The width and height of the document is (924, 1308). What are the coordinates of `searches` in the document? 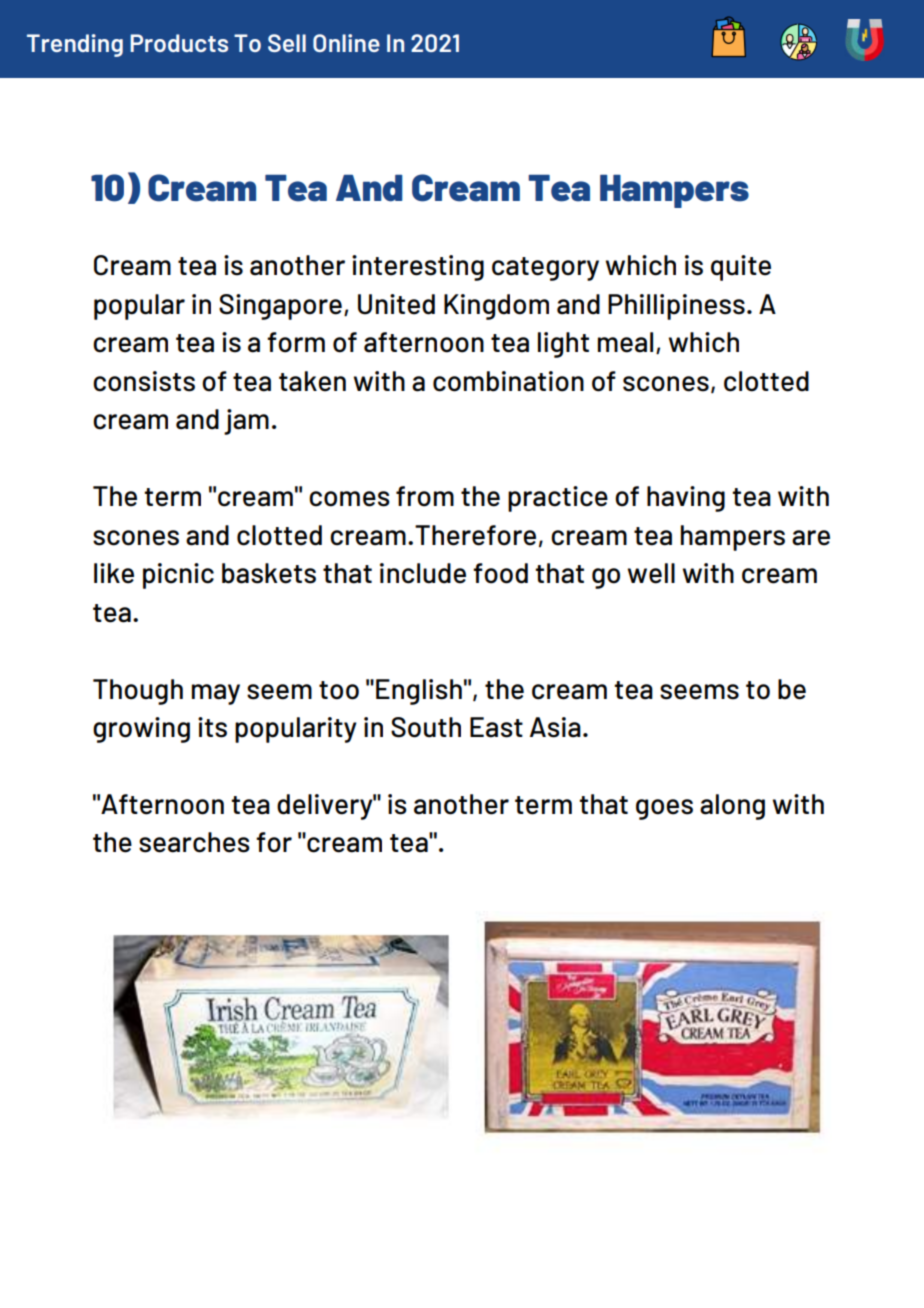 It's located at (194, 842).
